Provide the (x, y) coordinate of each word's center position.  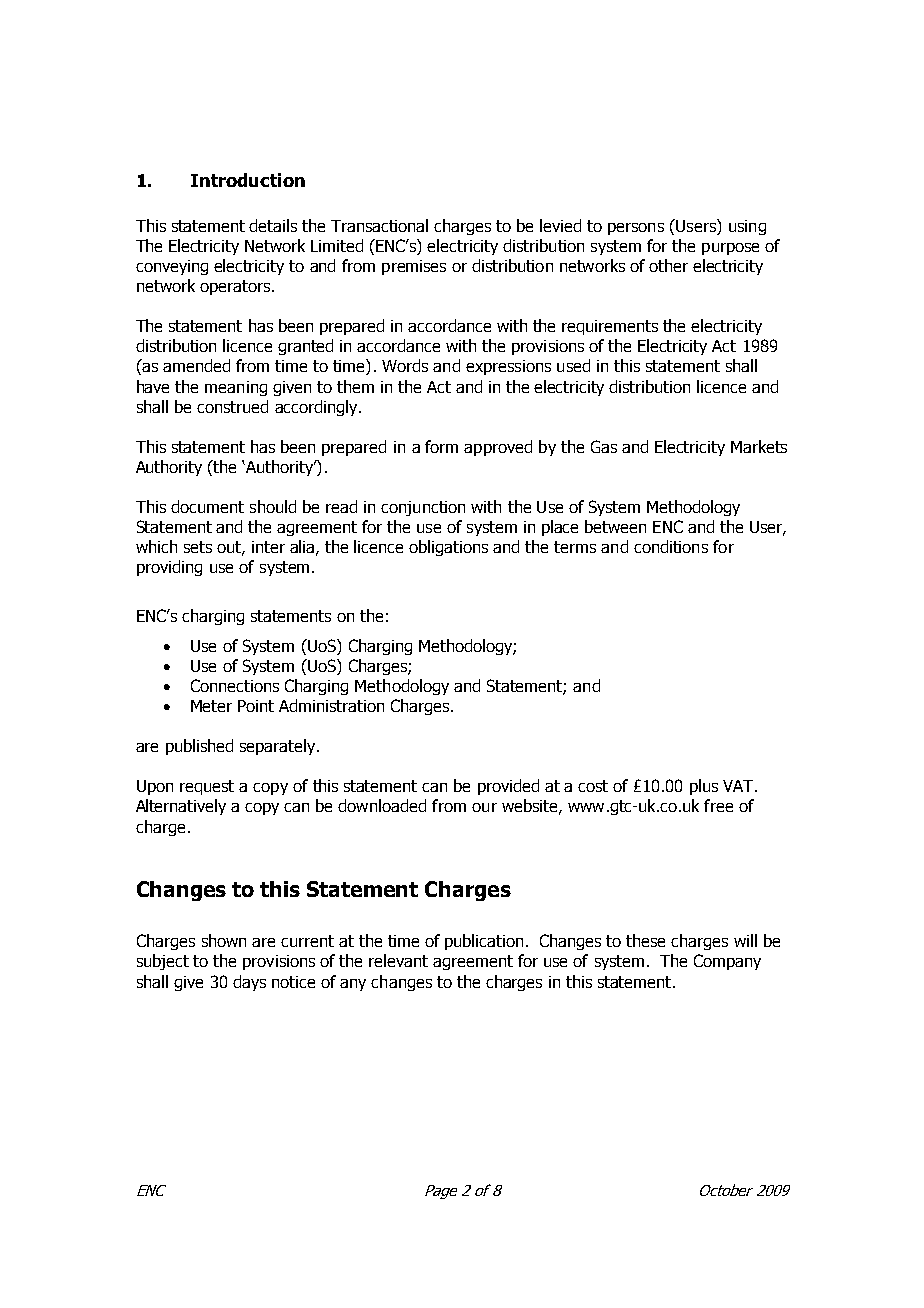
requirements (610, 327)
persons (636, 229)
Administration (331, 705)
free (718, 805)
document (207, 506)
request (207, 787)
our (484, 807)
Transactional (379, 225)
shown (224, 940)
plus (704, 787)
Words (405, 365)
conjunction (423, 508)
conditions (671, 546)
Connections (235, 685)
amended (196, 365)
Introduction (248, 180)
